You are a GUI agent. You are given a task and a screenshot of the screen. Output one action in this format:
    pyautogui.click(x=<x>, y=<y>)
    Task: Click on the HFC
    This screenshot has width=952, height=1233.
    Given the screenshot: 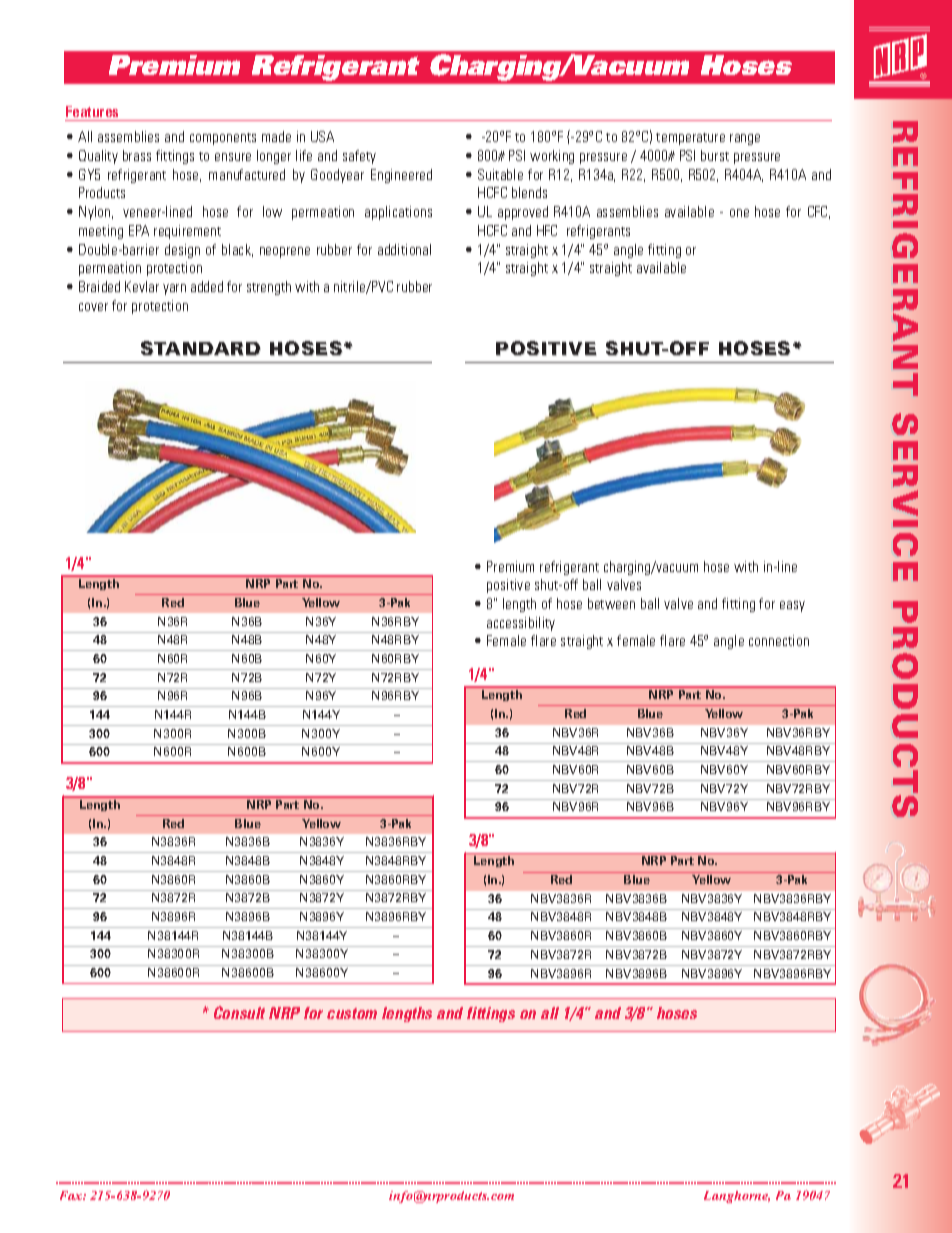 What is the action you would take?
    pyautogui.click(x=547, y=230)
